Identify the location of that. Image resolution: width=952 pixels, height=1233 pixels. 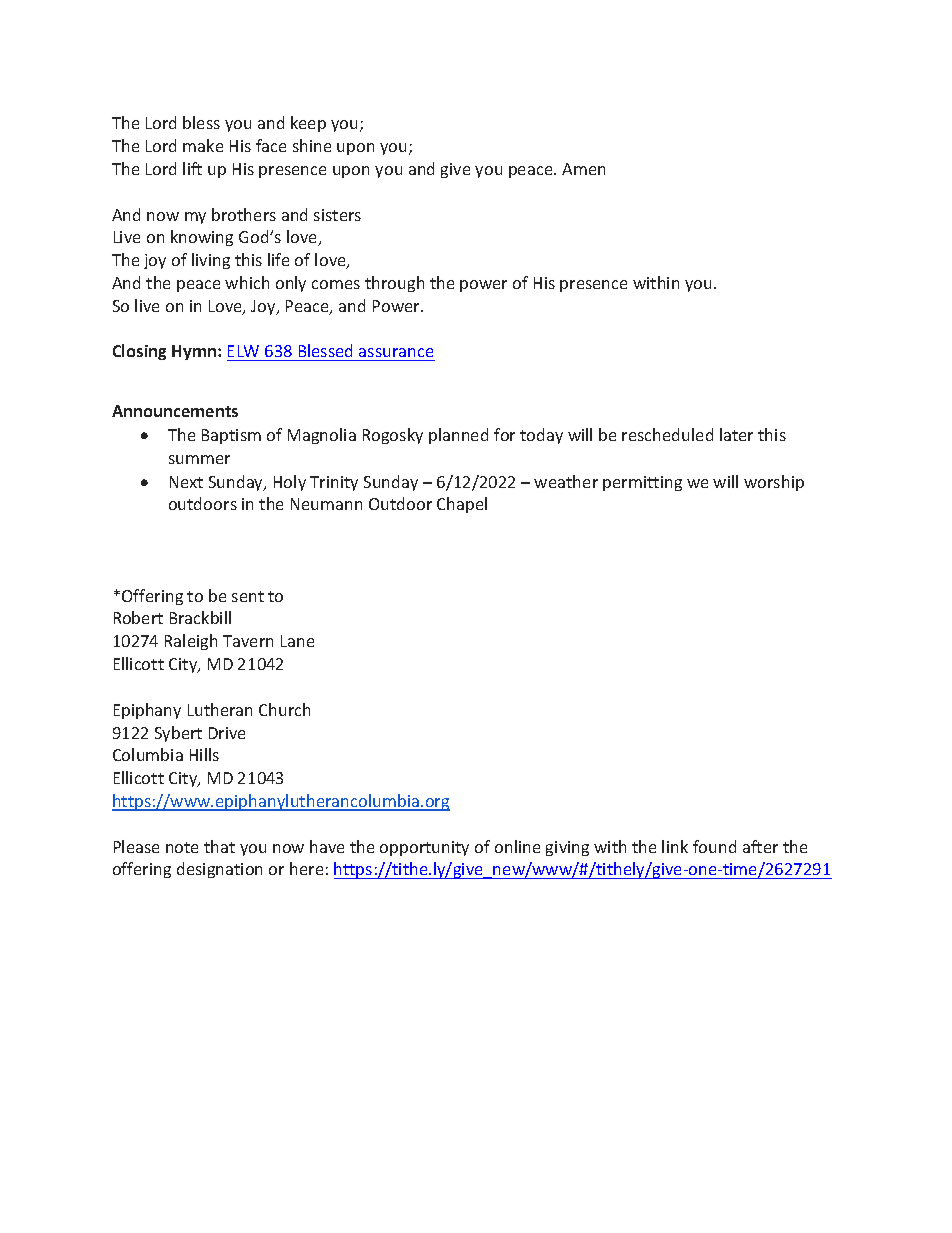
(219, 846).
